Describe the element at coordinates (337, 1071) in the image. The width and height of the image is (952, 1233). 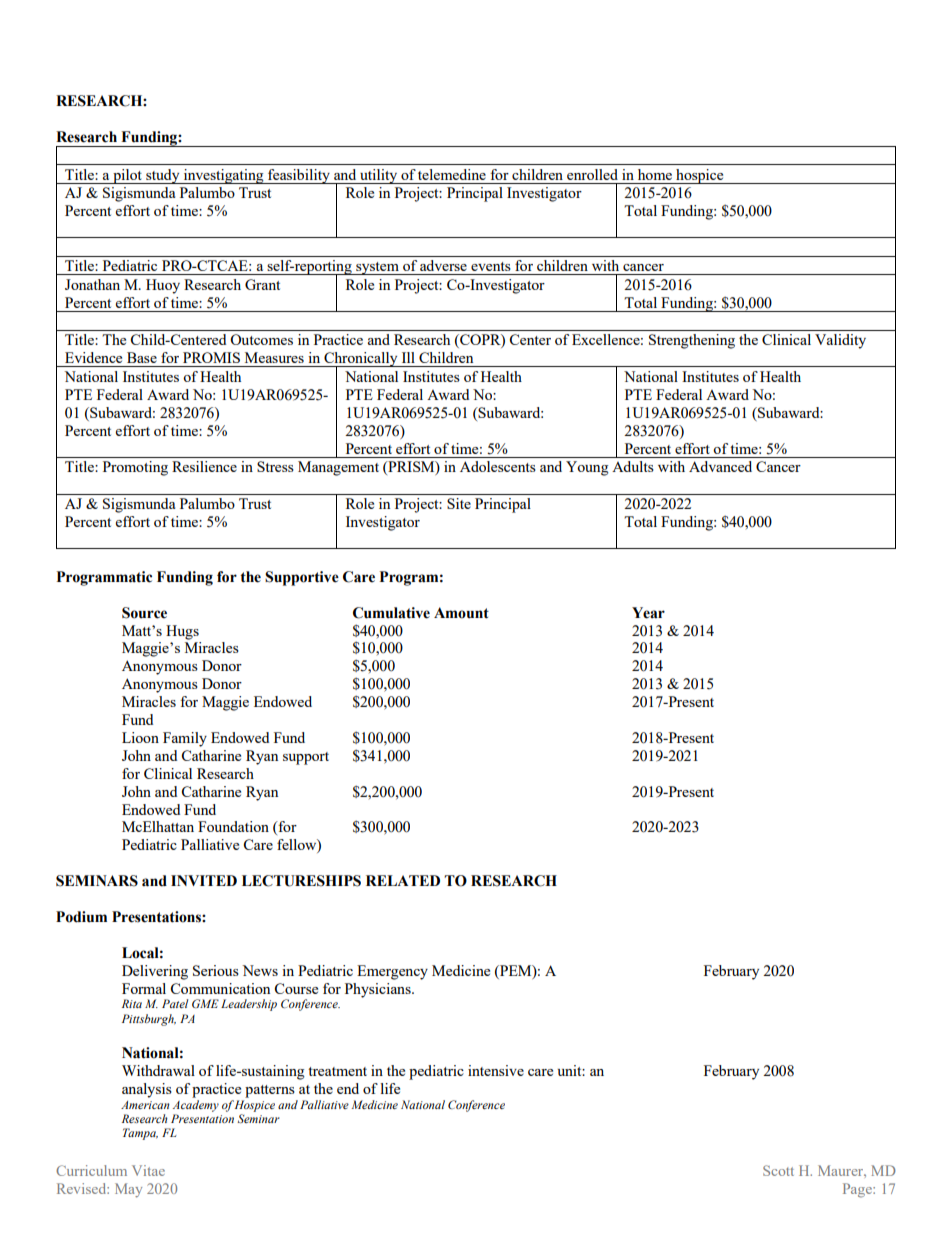
I see `treatment` at that location.
